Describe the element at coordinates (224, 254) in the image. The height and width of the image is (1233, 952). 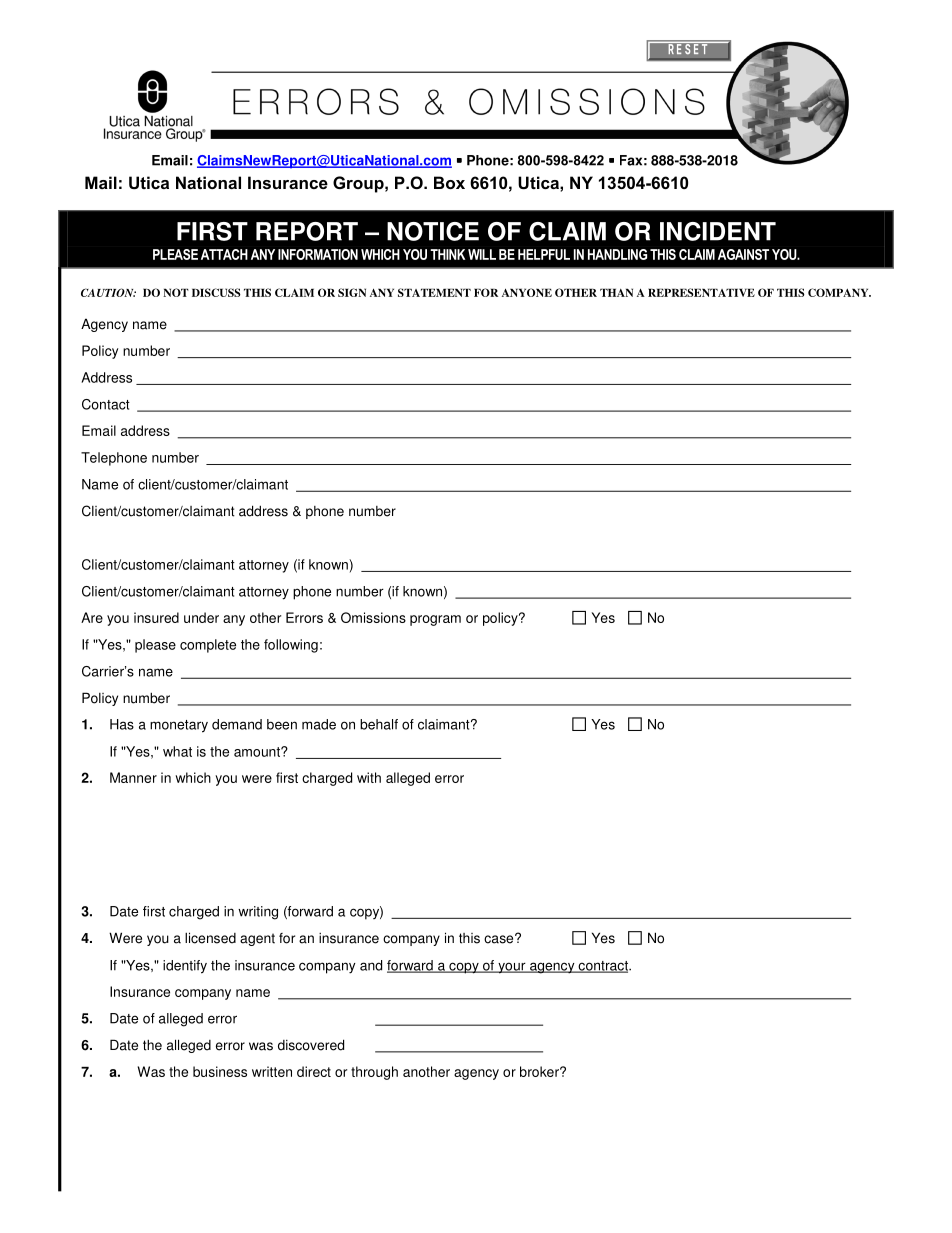
I see `ATTACH` at that location.
